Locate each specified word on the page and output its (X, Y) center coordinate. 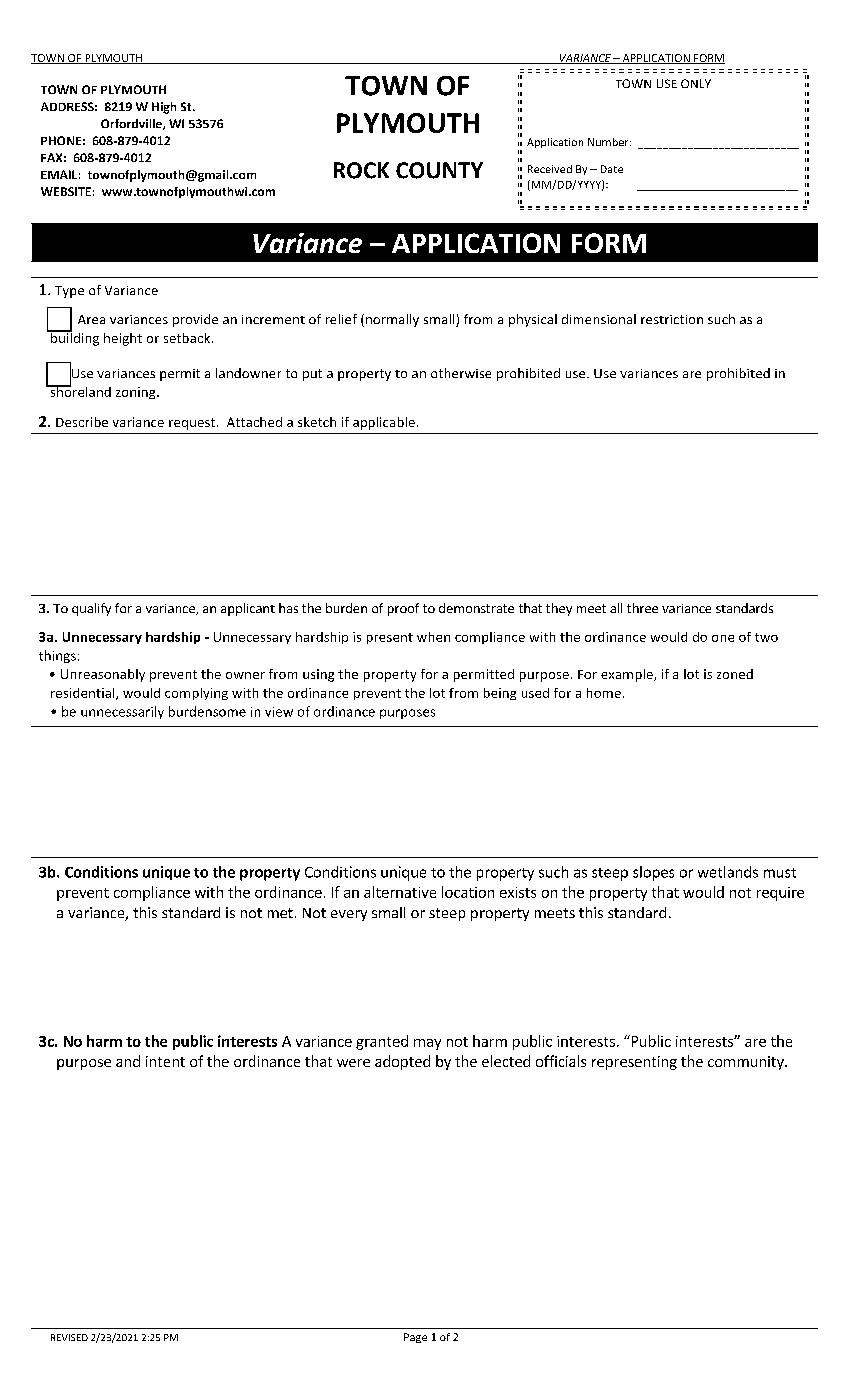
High (164, 108)
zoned (735, 674)
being (500, 694)
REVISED (69, 1337)
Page (415, 1338)
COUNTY (439, 170)
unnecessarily (122, 712)
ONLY (696, 83)
